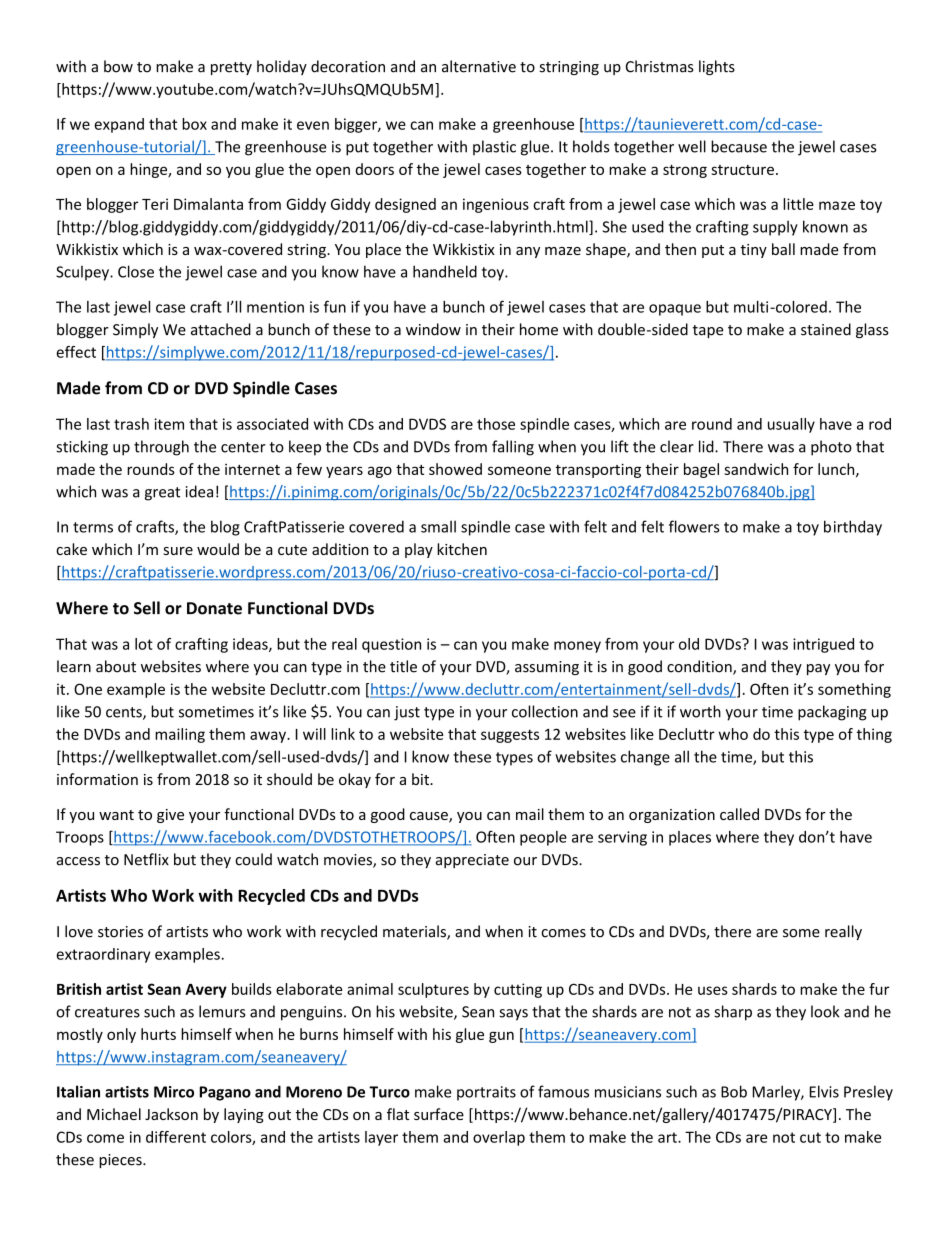 This screenshot has height=1233, width=952. Describe the element at coordinates (176, 1137) in the screenshot. I see `different` at that location.
